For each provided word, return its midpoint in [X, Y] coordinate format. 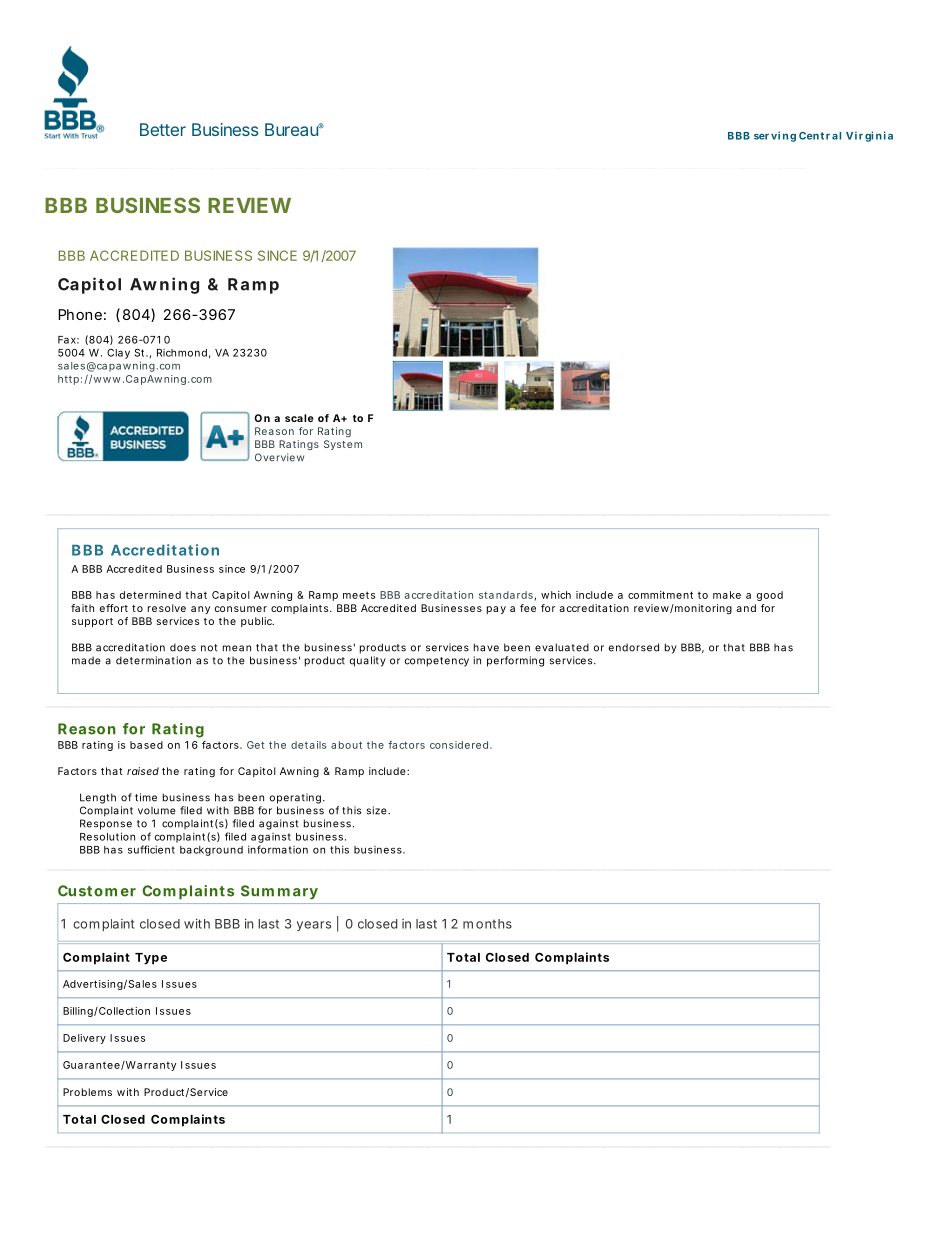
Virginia [869, 136]
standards [506, 595]
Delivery [84, 1039]
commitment [660, 595]
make [727, 595]
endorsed [634, 647]
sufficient [151, 849]
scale [299, 418]
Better [163, 129]
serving [775, 136]
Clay [118, 354]
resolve [167, 608]
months [487, 924]
